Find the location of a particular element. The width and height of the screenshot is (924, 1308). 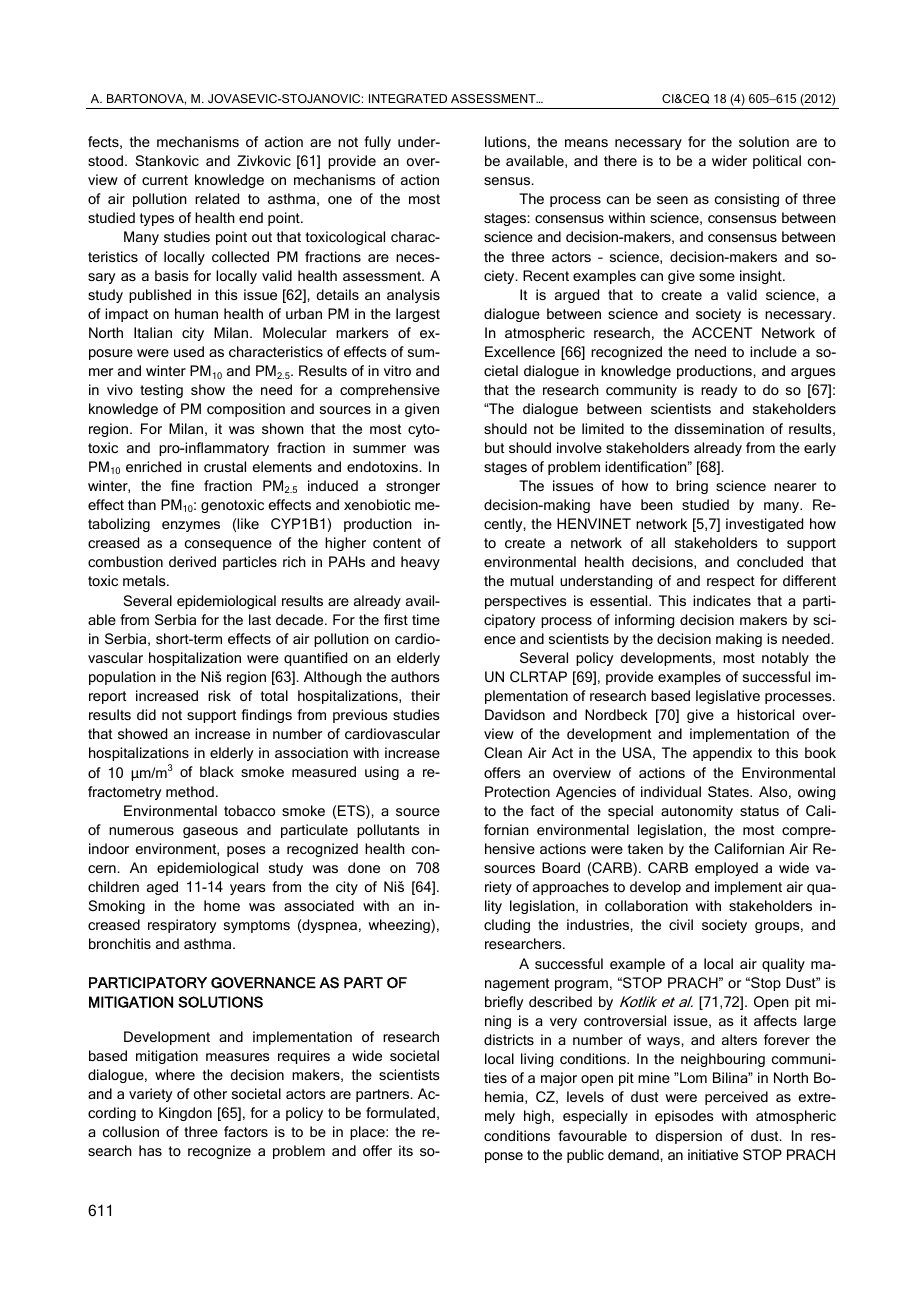

INTEGRATED is located at coordinates (408, 98).
